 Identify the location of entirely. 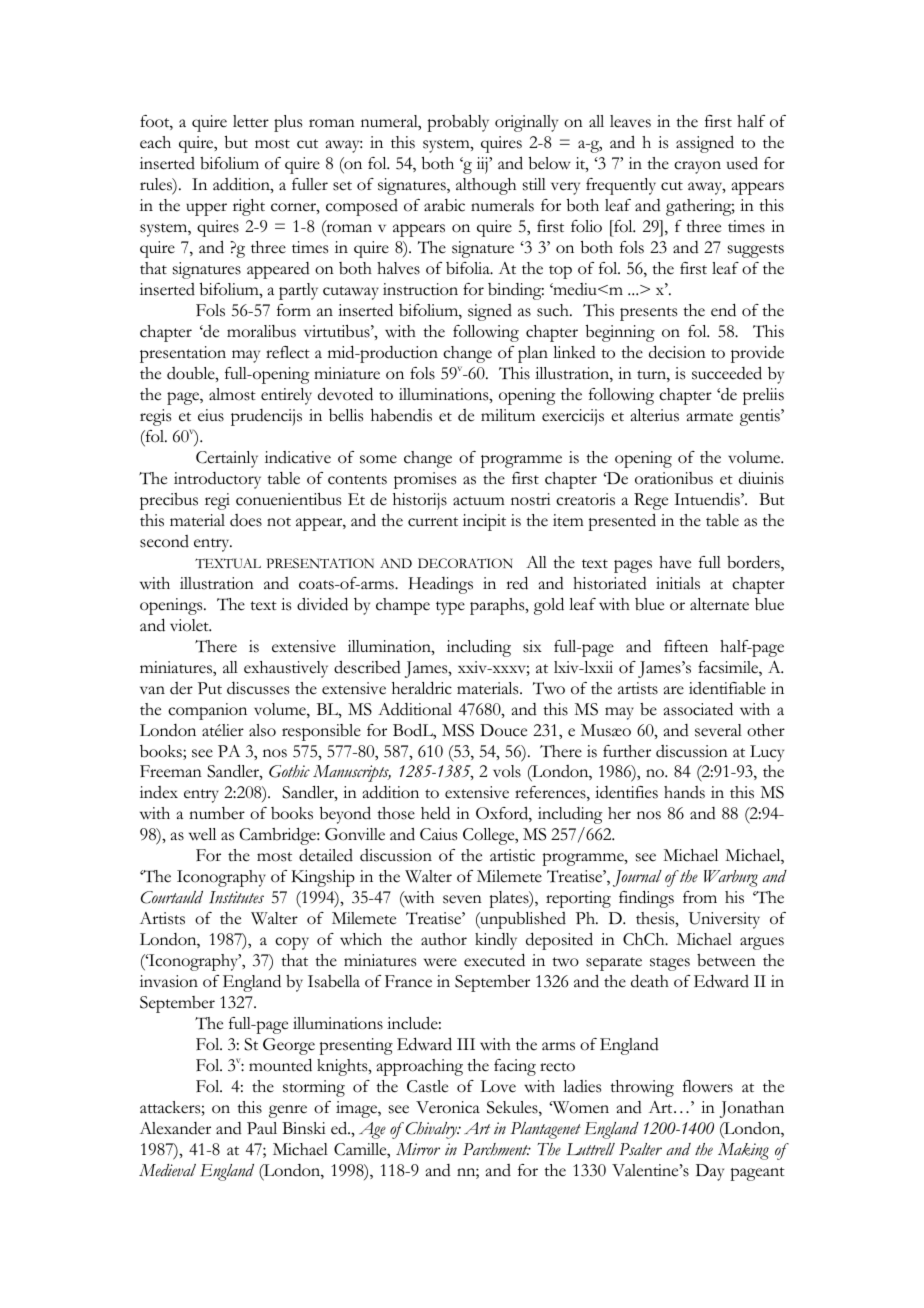
(286, 396).
